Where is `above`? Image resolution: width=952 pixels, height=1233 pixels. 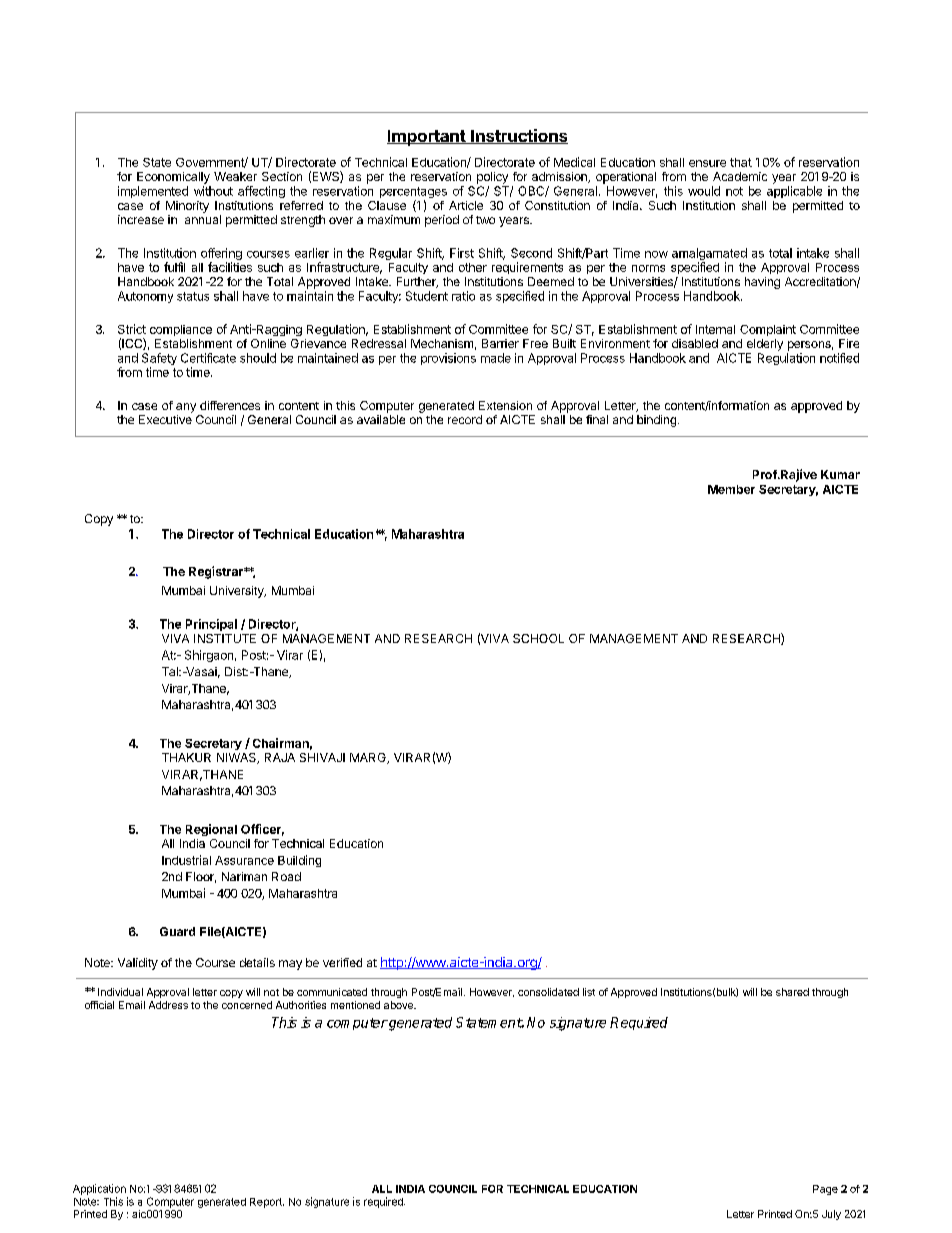 above is located at coordinates (399, 1005).
